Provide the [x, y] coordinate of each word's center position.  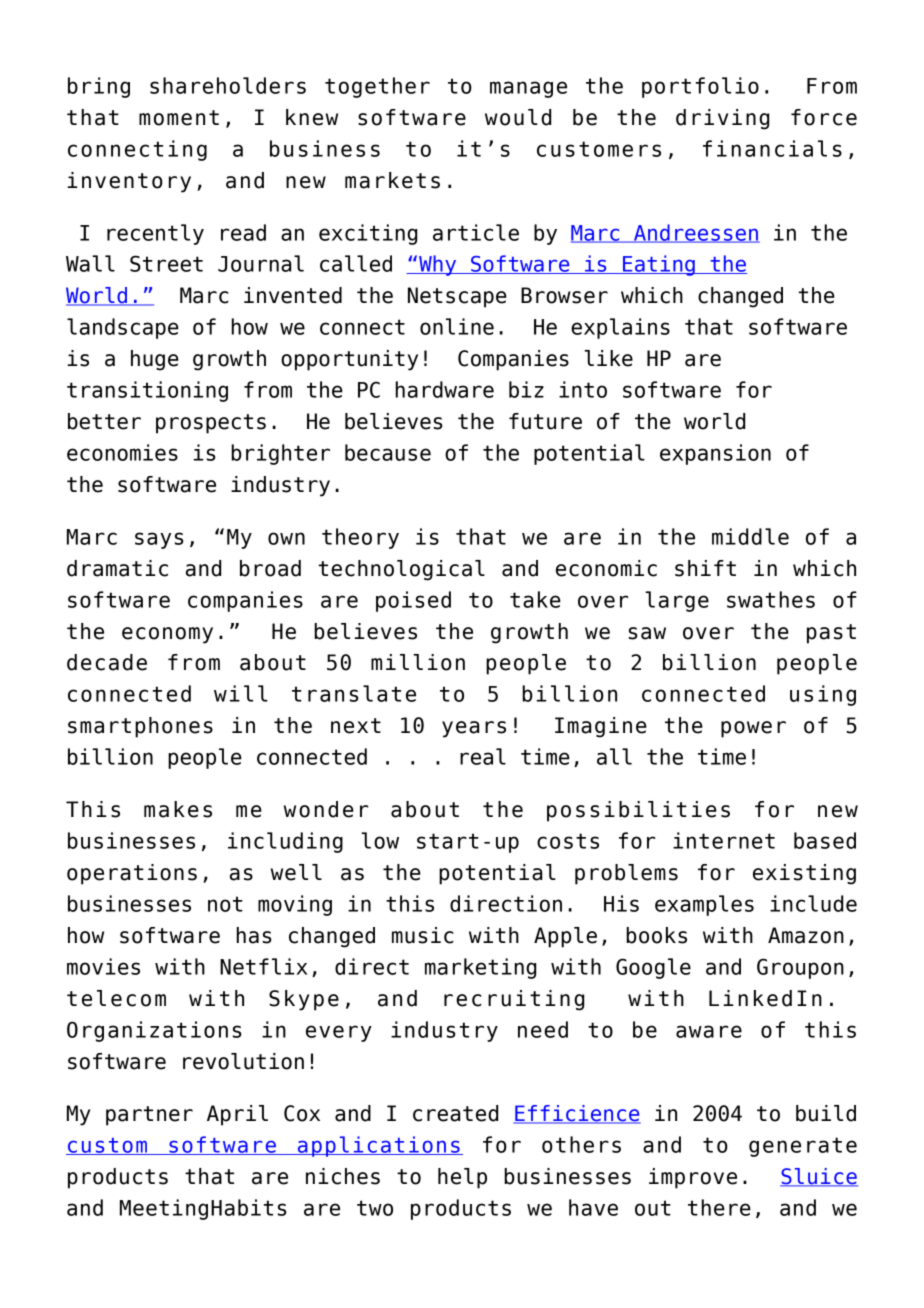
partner [149, 1116]
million [418, 662]
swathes [771, 599]
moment [179, 118]
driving [722, 119]
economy [167, 635]
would [518, 117]
